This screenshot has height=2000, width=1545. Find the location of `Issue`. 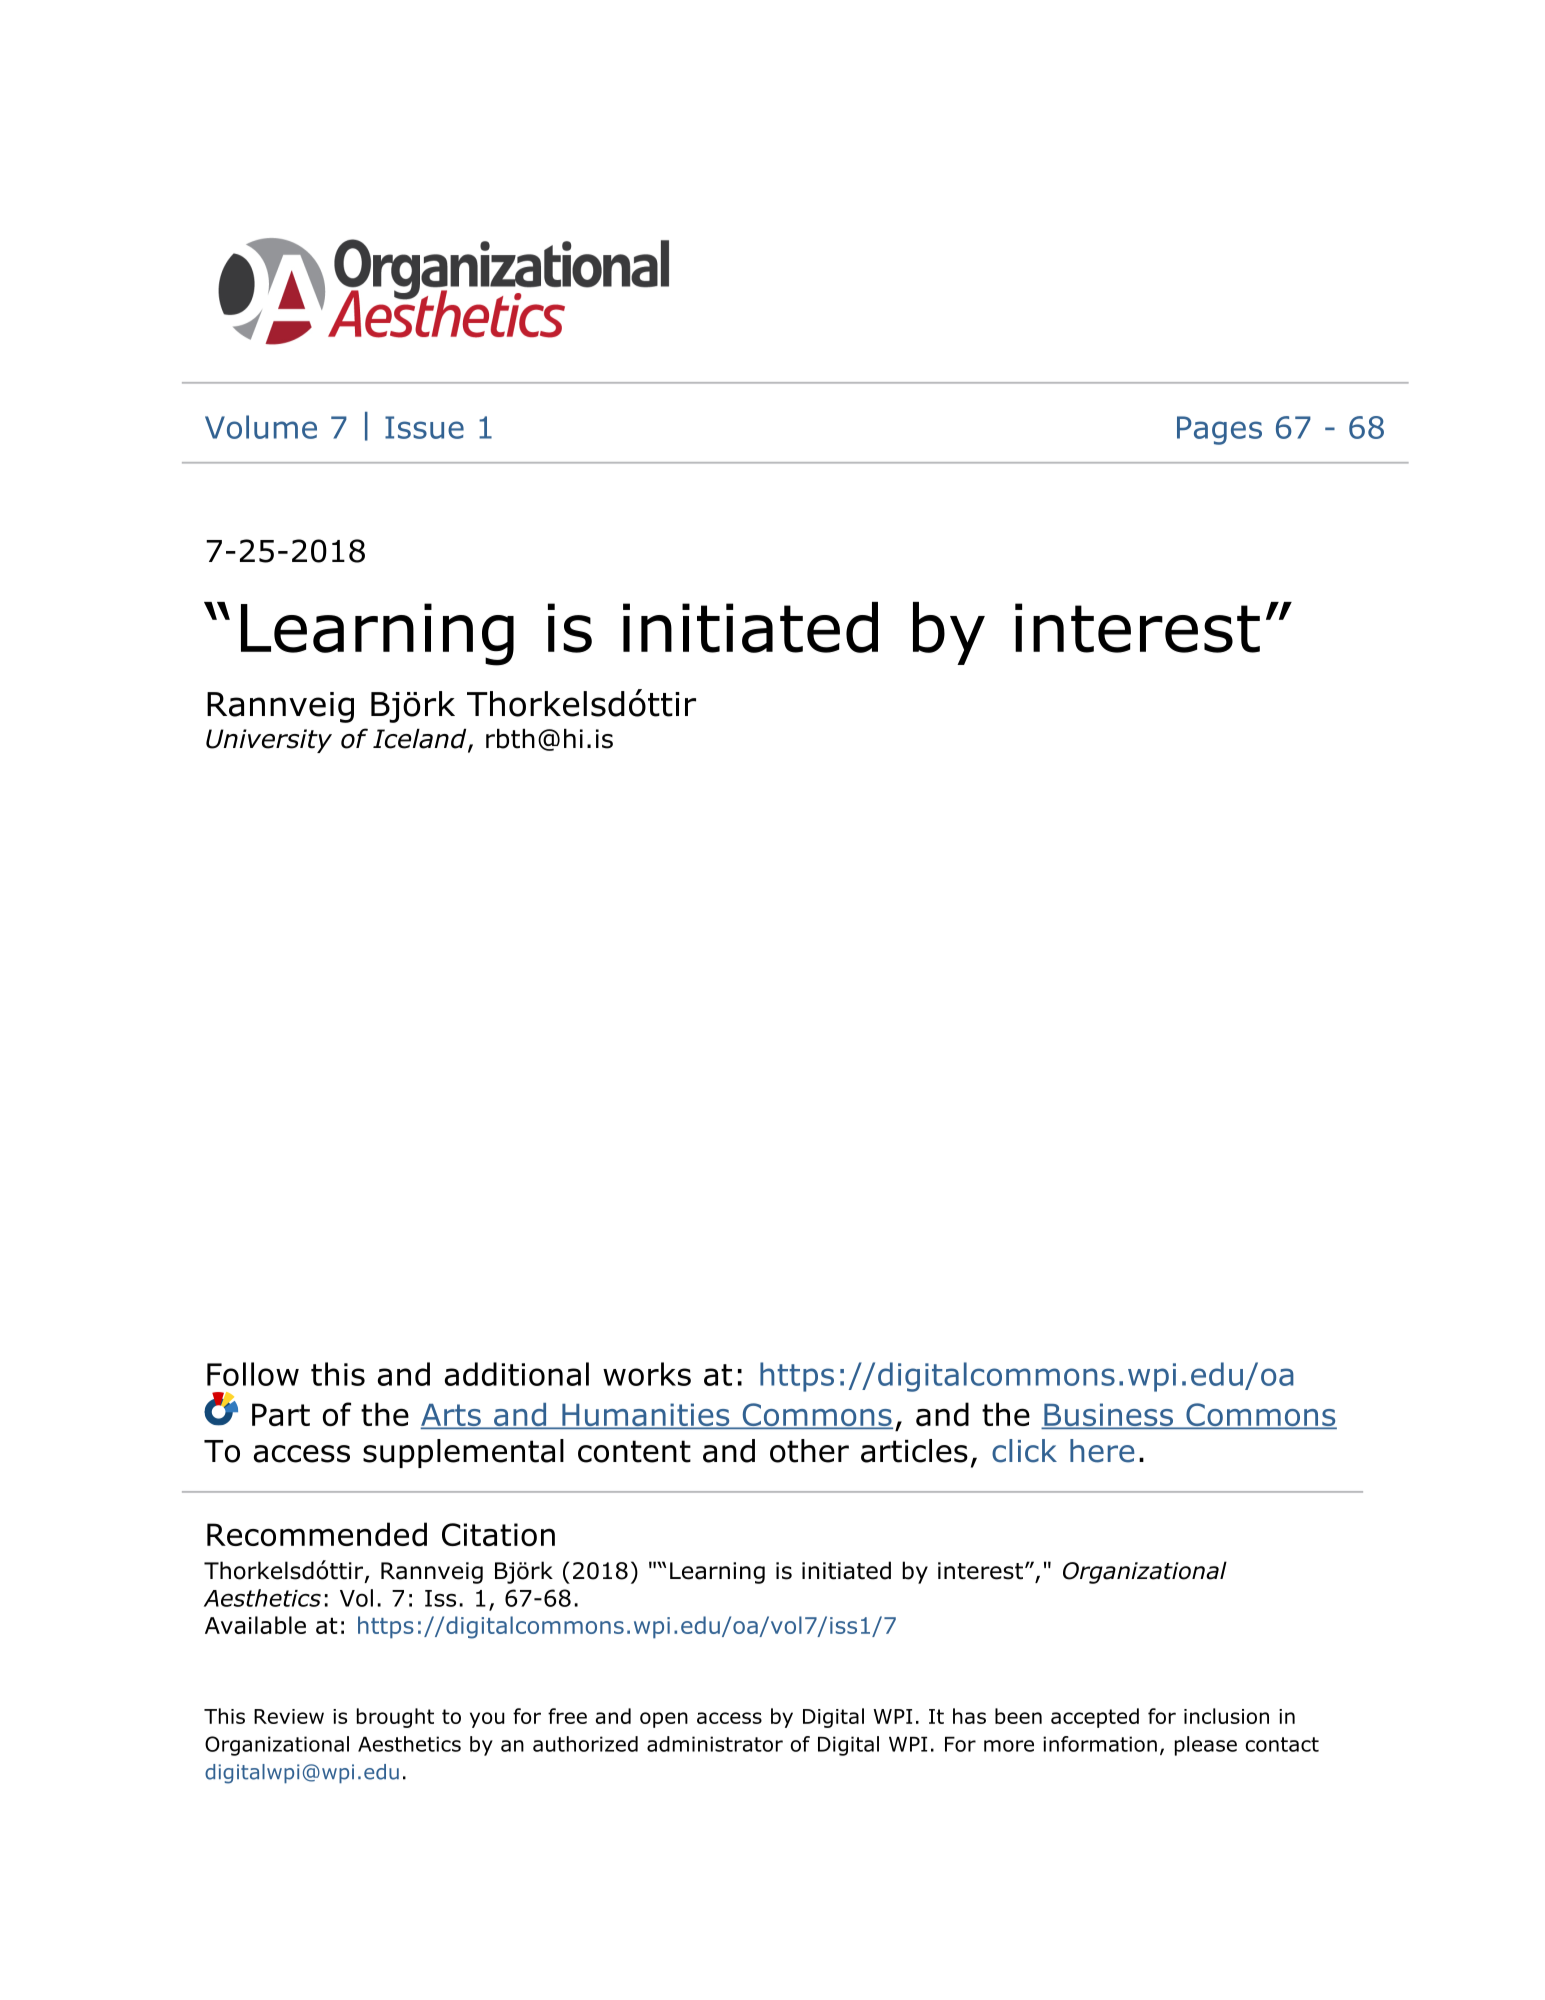

Issue is located at coordinates (424, 427).
